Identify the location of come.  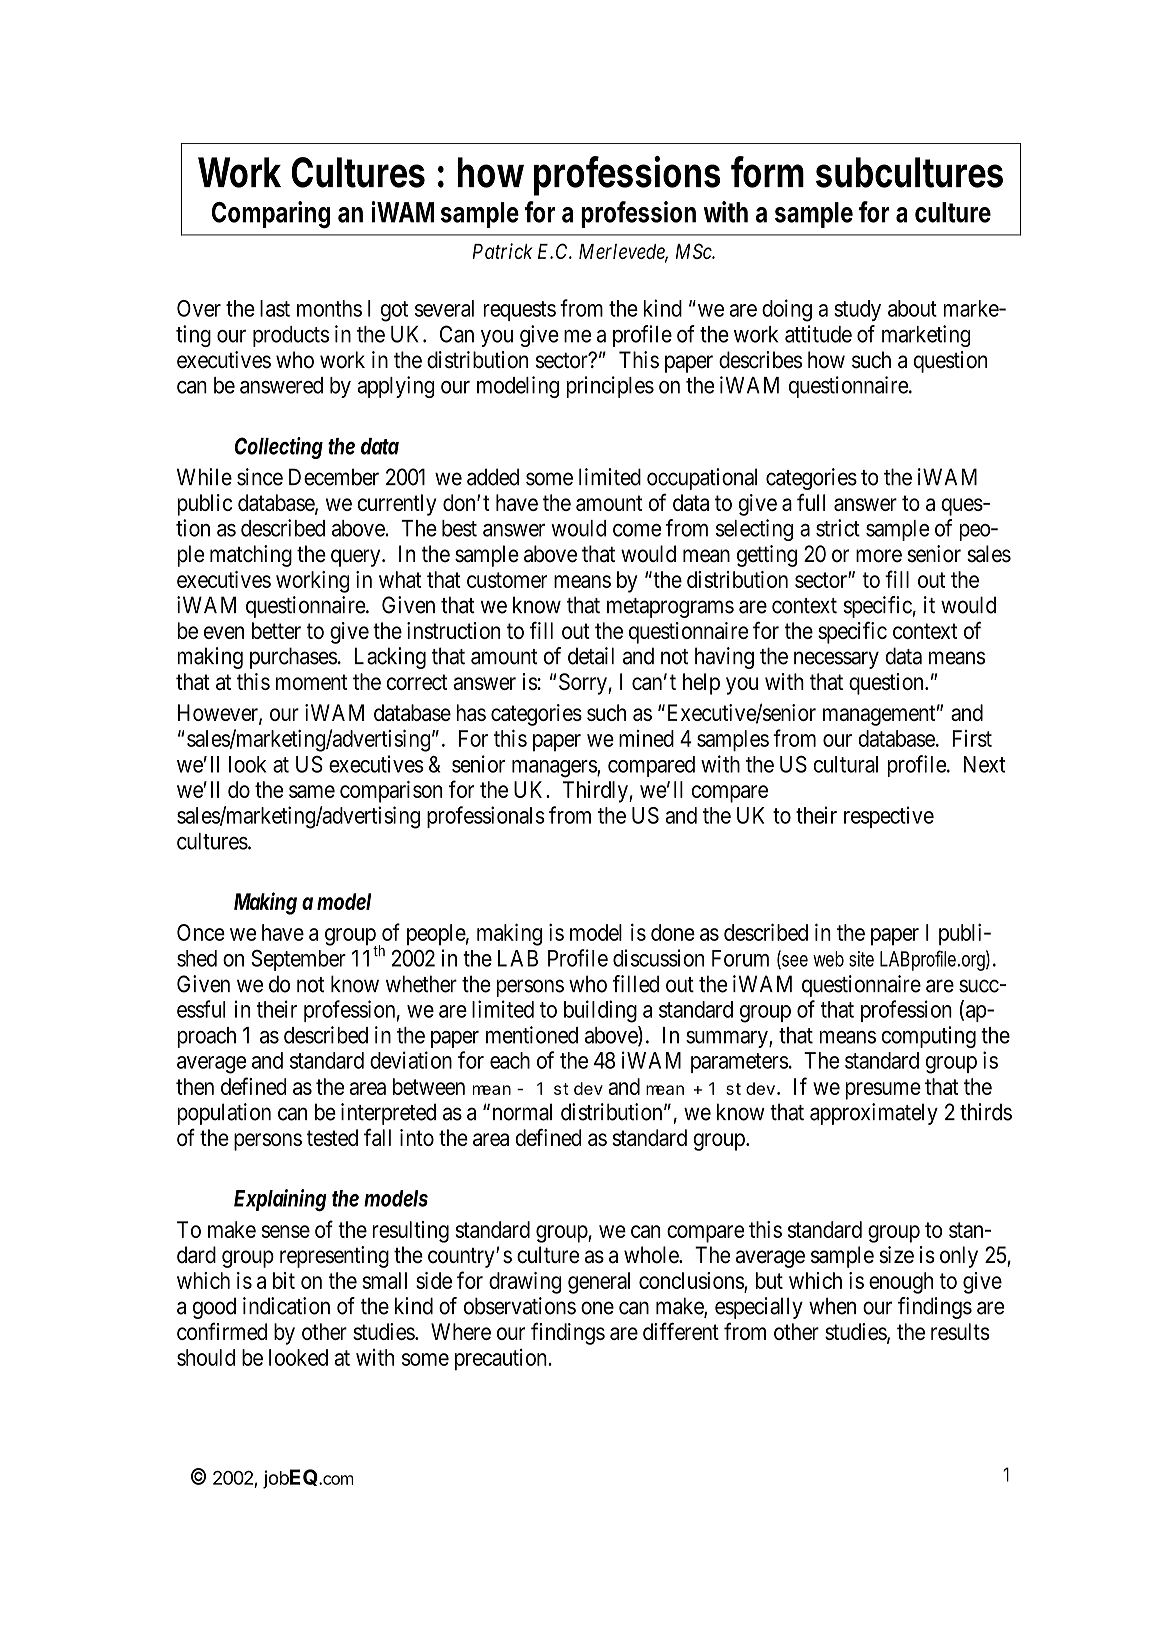
(637, 530).
